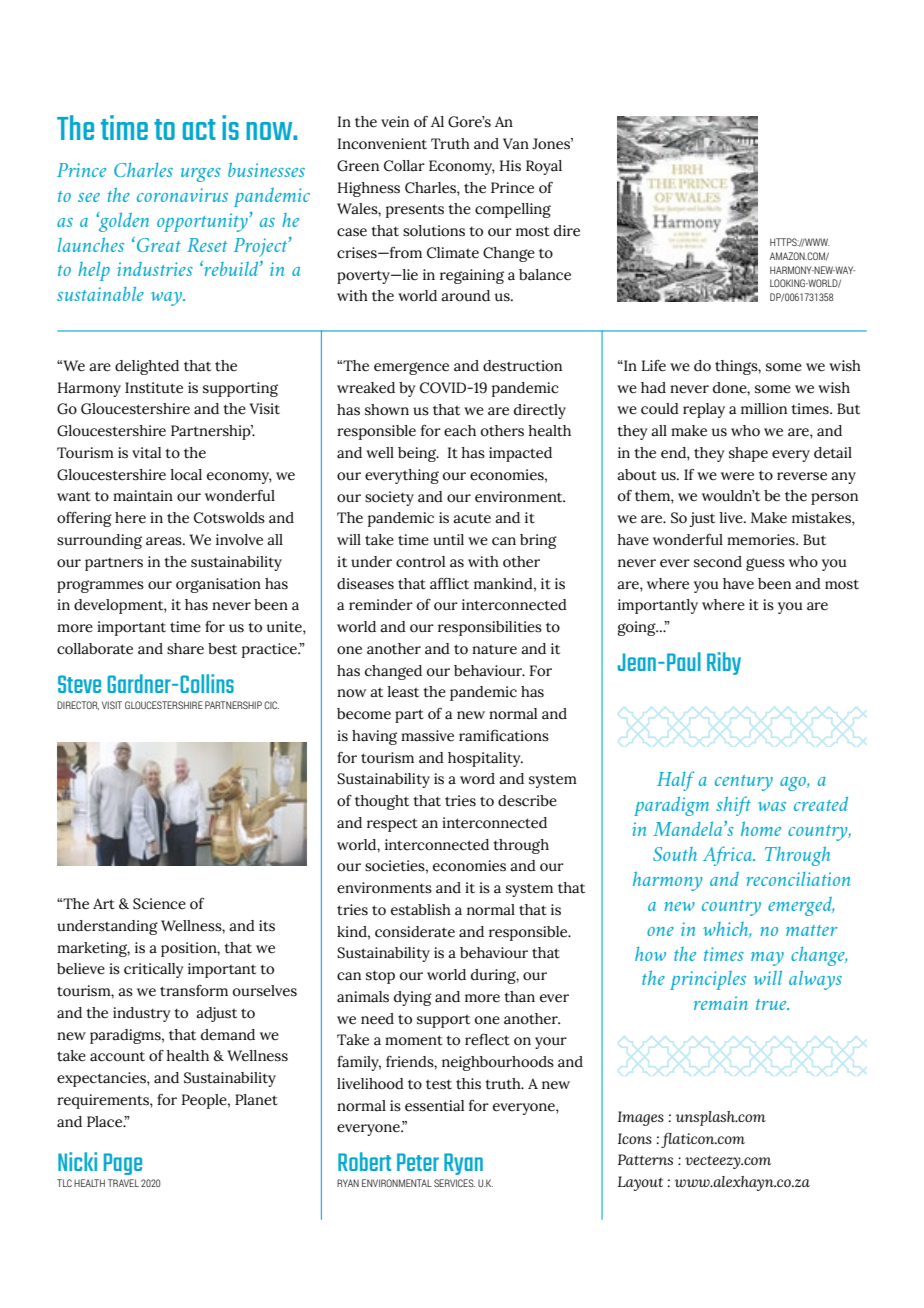  What do you see at coordinates (638, 628) in the screenshot?
I see `going` at bounding box center [638, 628].
